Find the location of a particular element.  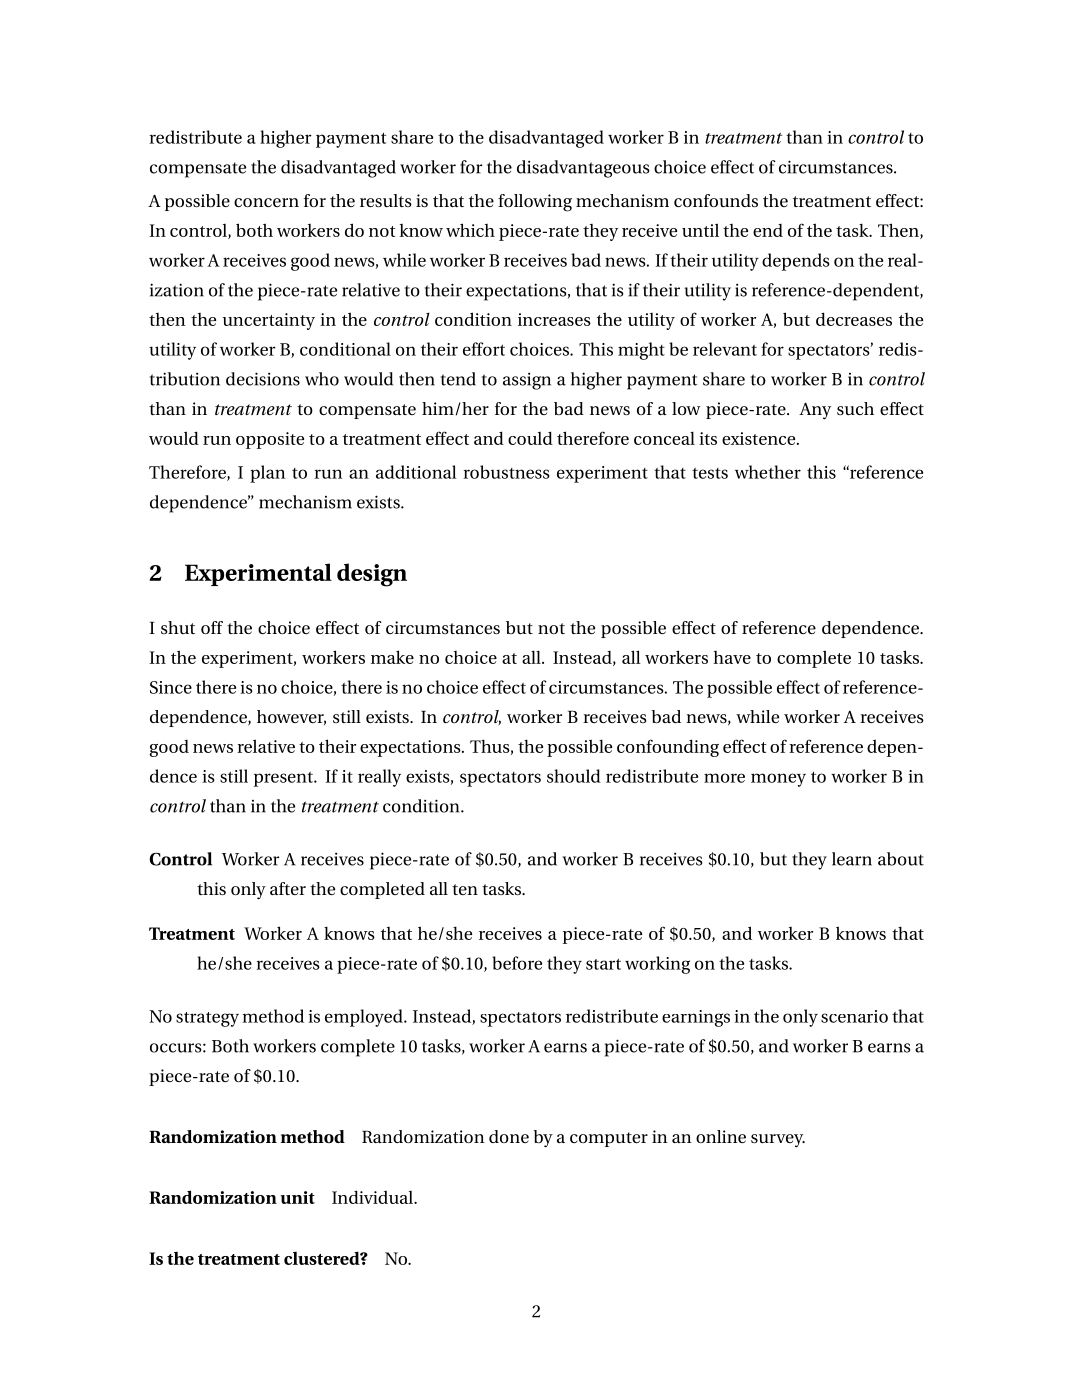

should is located at coordinates (574, 776).
